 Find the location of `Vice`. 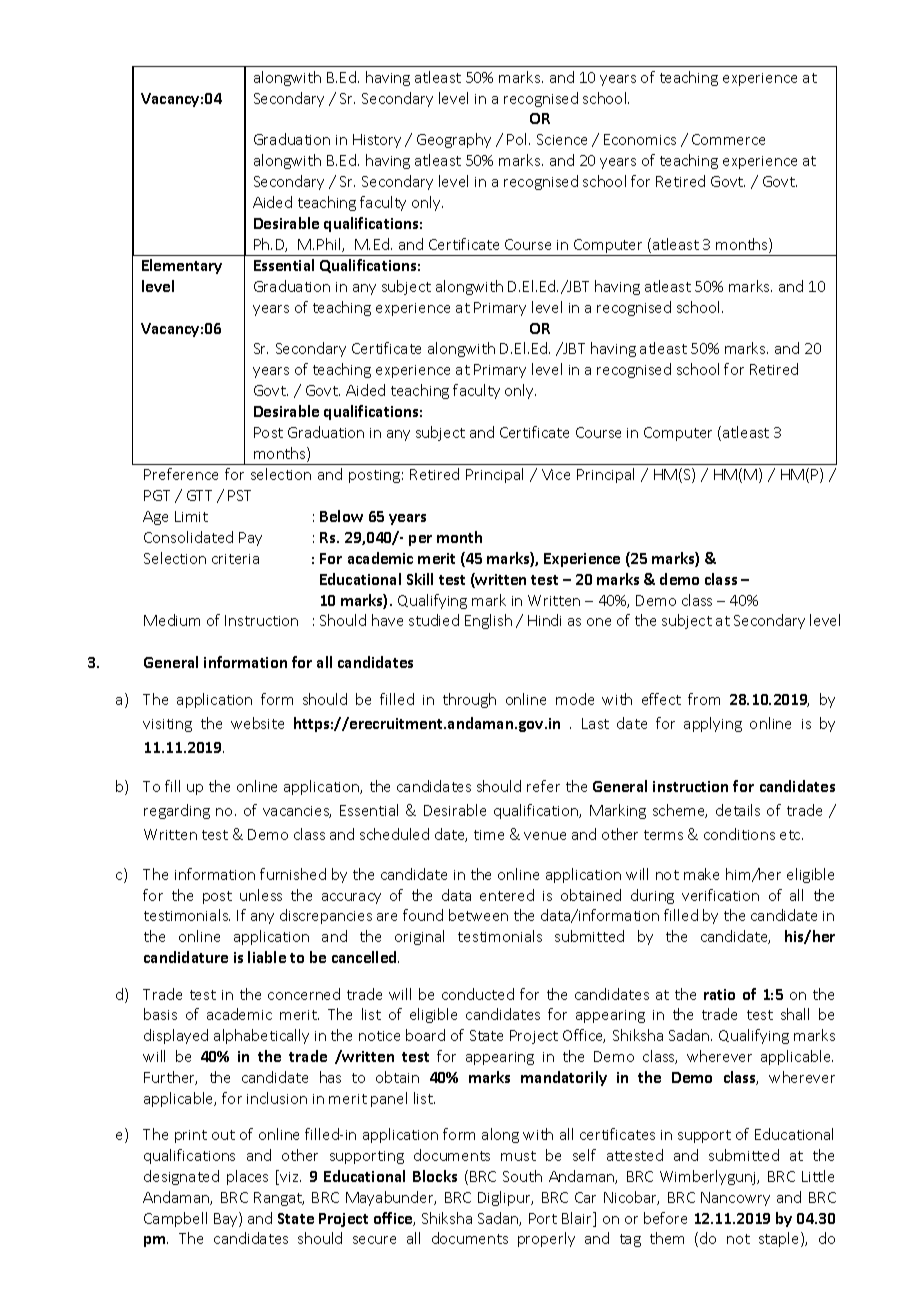

Vice is located at coordinates (556, 474).
